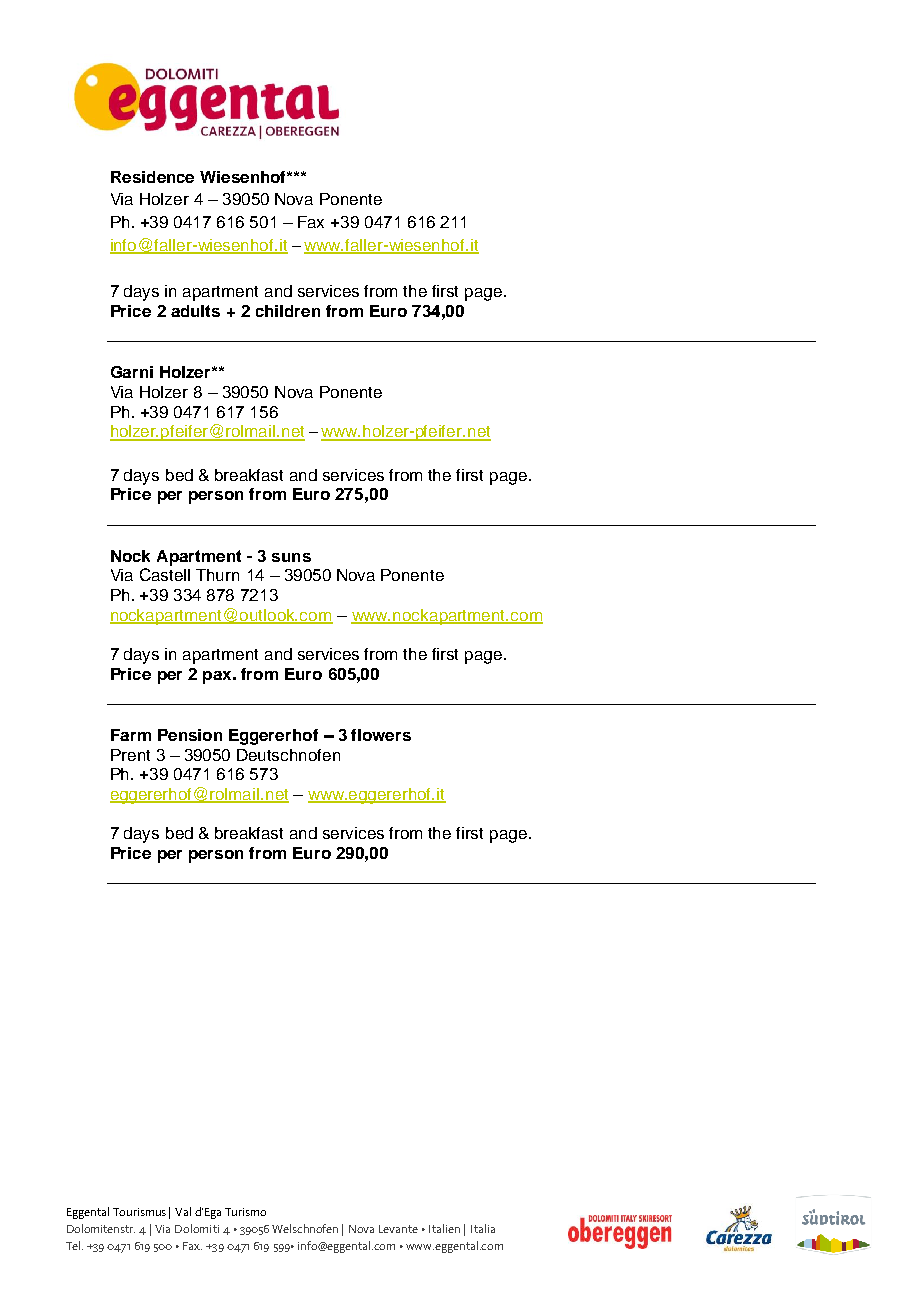  Describe the element at coordinates (381, 735) in the image. I see `flowers` at that location.
